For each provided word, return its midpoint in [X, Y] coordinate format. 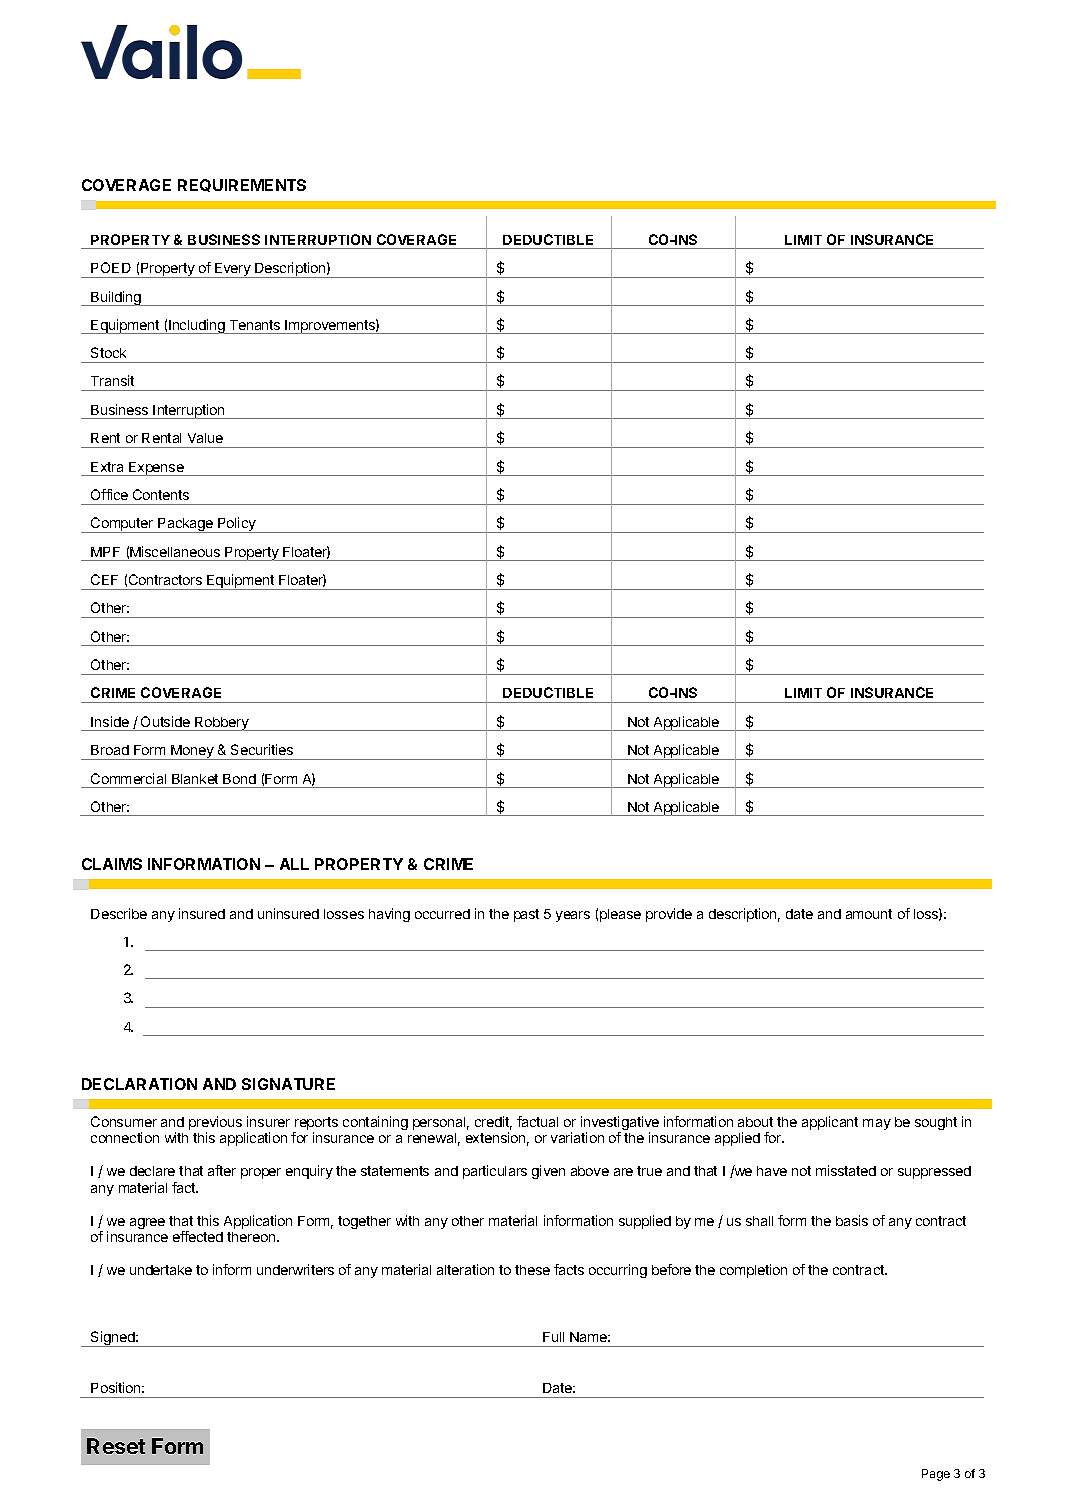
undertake [161, 1270]
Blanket [195, 779]
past [526, 915]
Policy [237, 525]
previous [215, 1124]
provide [669, 915]
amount [869, 914]
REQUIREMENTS [242, 185]
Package [185, 525]
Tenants [255, 325]
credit [493, 1123]
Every [233, 270]
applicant [830, 1123]
